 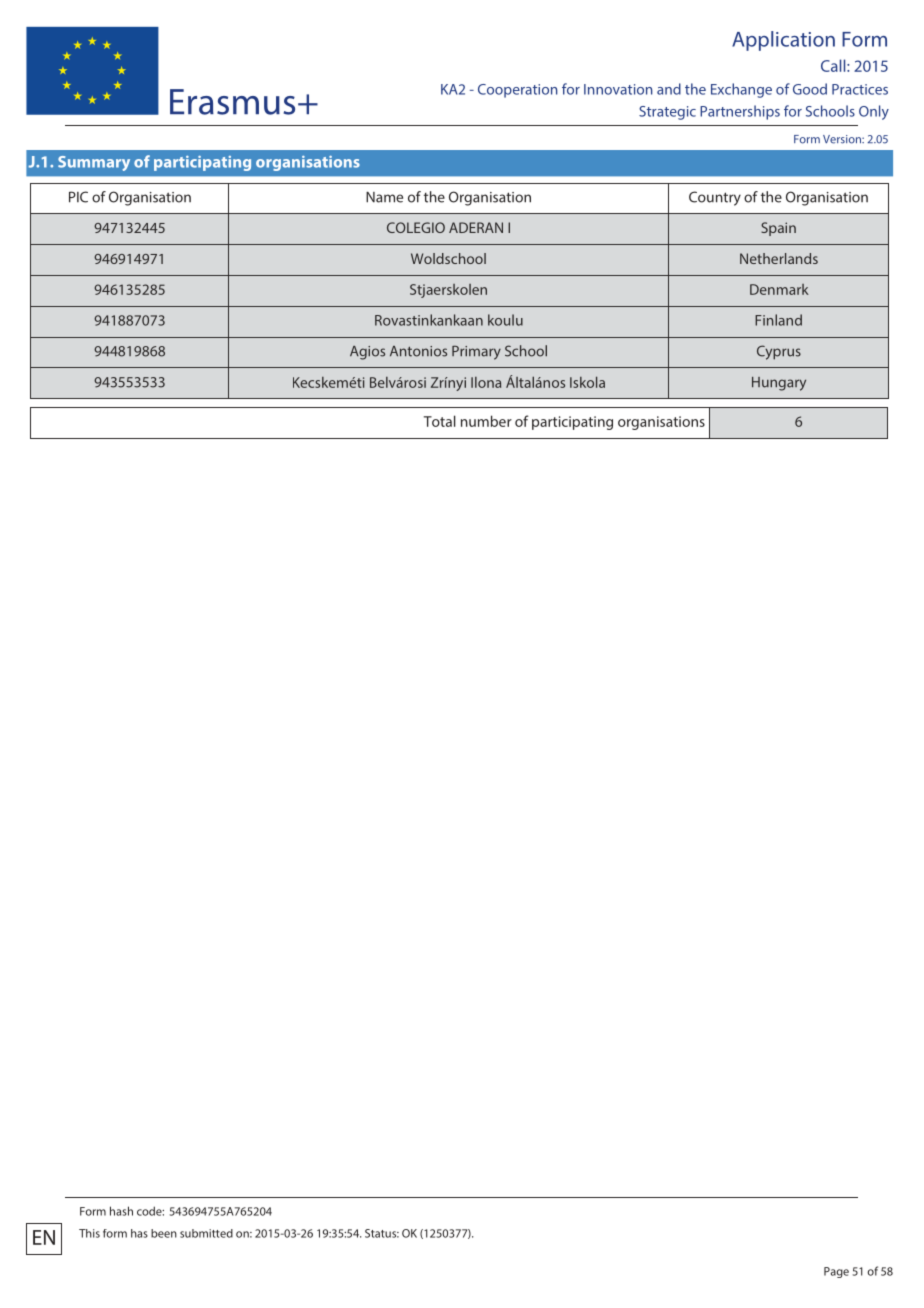 I want to click on Total, so click(x=440, y=421).
